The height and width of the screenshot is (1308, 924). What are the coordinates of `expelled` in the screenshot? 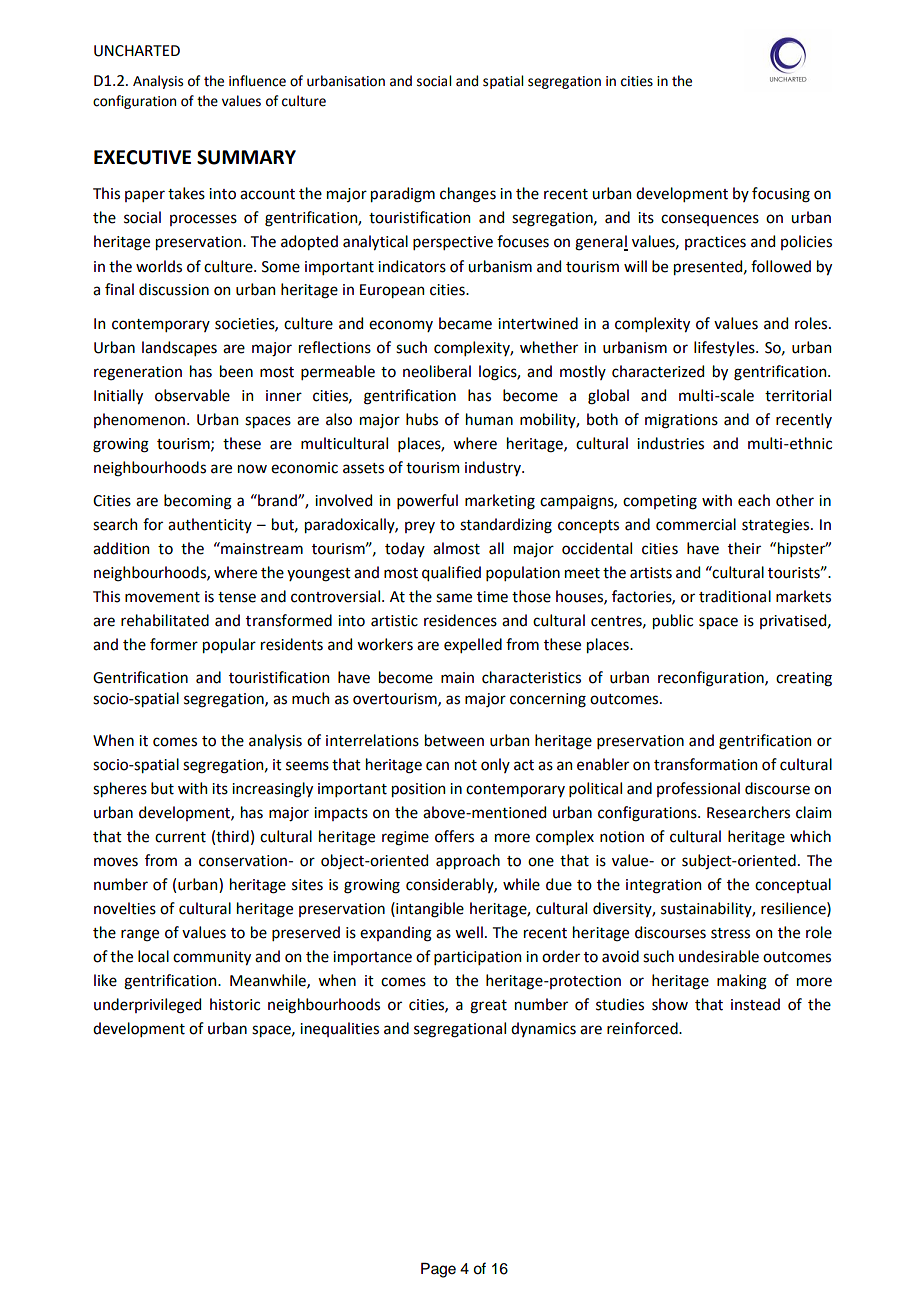 It's located at (473, 645).
